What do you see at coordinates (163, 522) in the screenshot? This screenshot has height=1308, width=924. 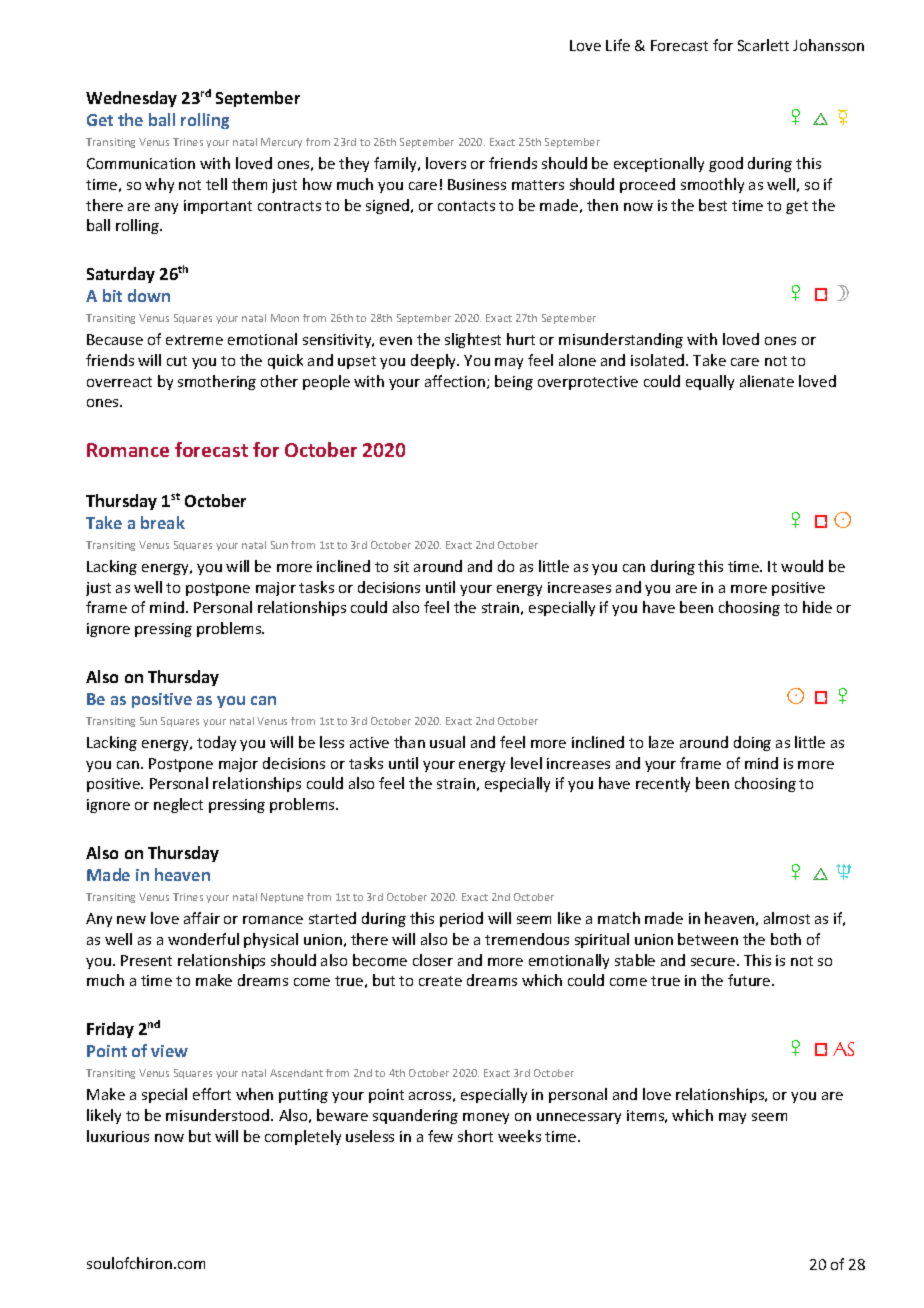 I see `break` at bounding box center [163, 522].
